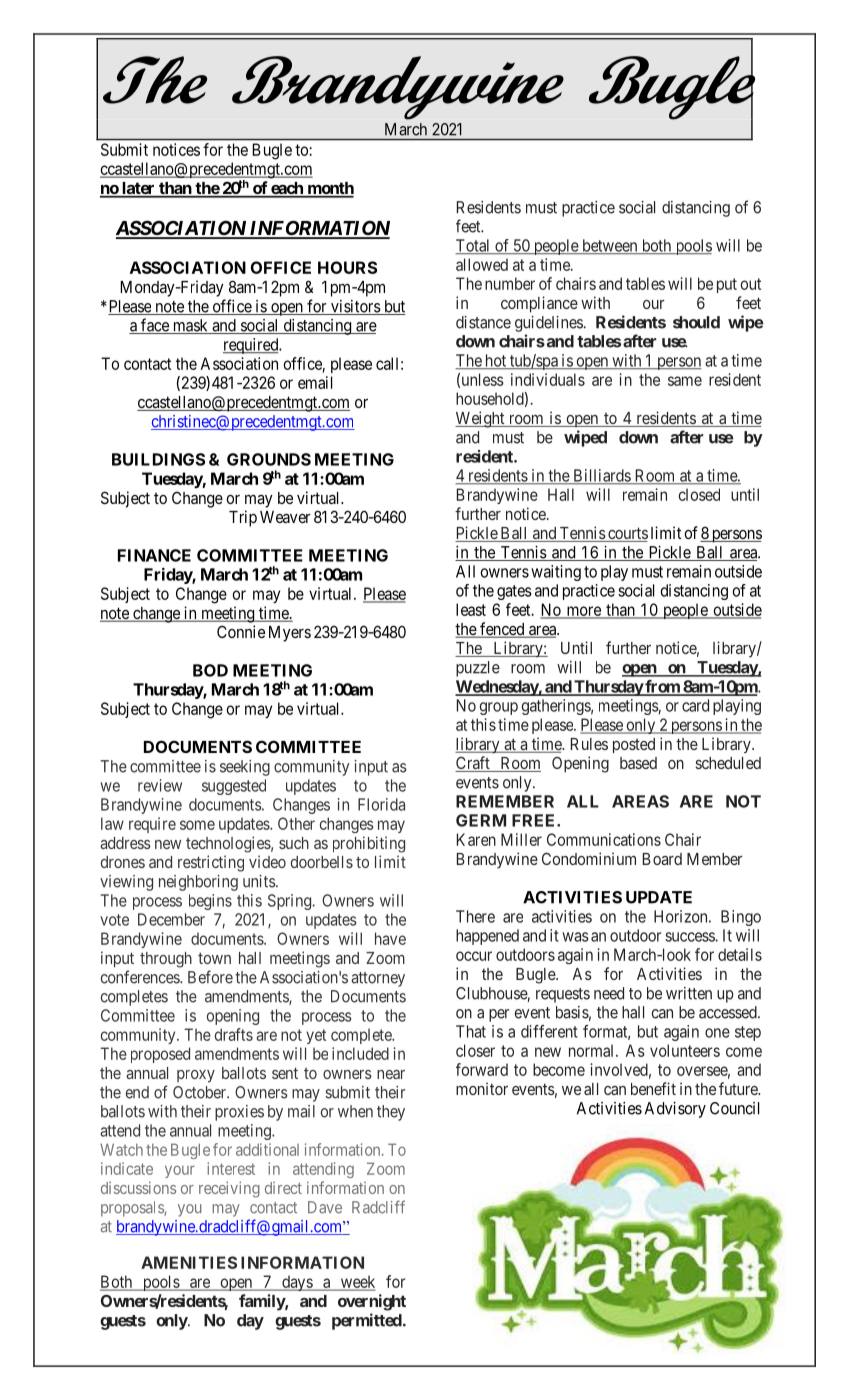 The image size is (849, 1400). I want to click on Total, so click(474, 246).
